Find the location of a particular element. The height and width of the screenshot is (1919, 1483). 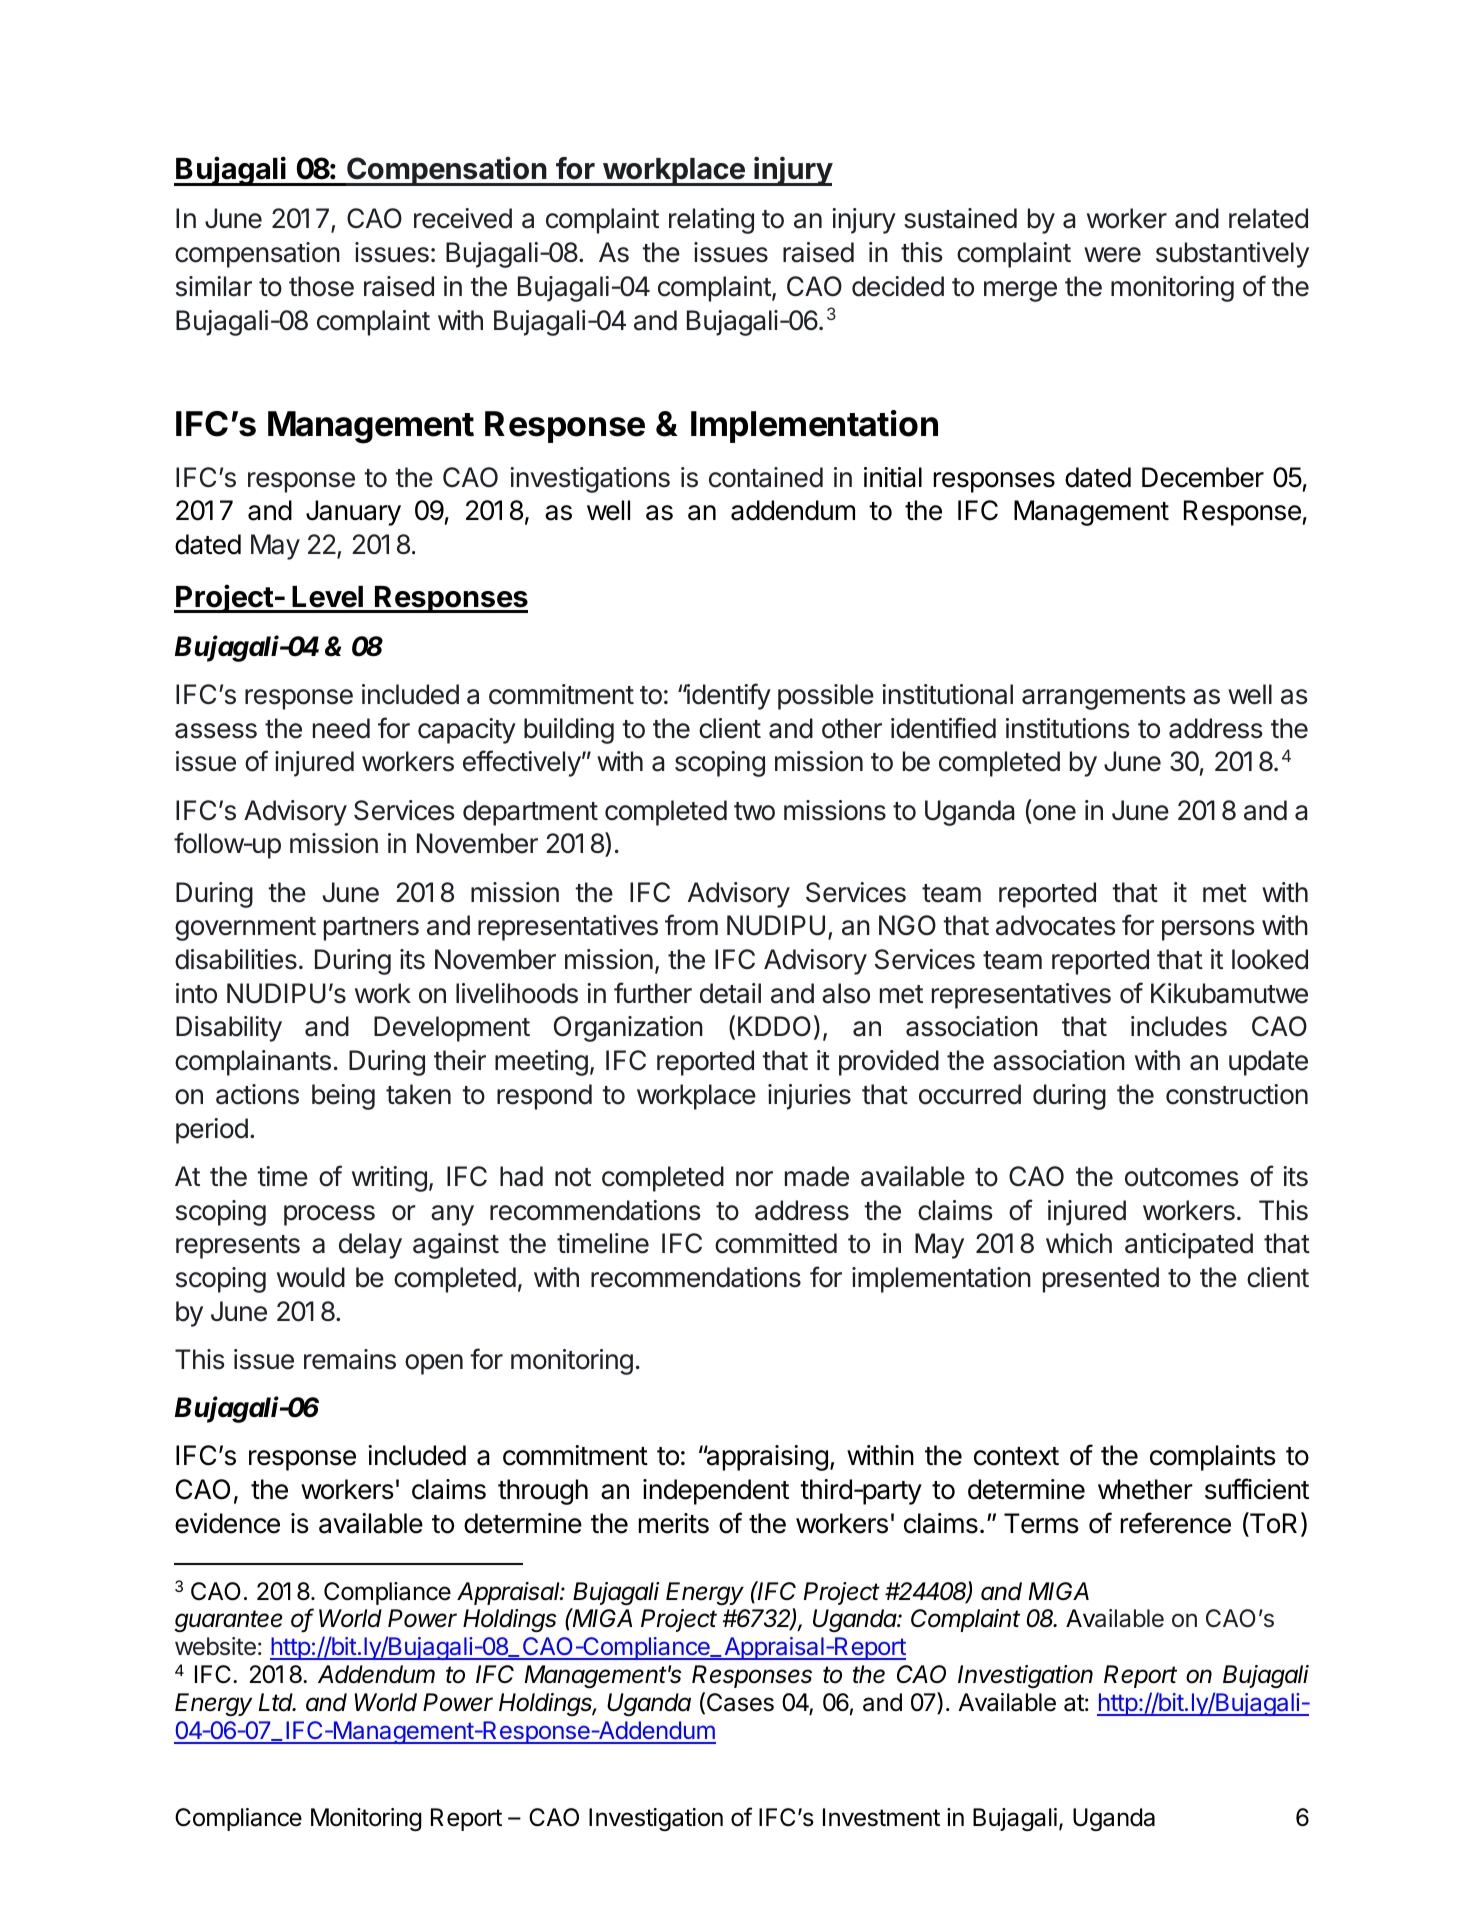

relating is located at coordinates (711, 221).
